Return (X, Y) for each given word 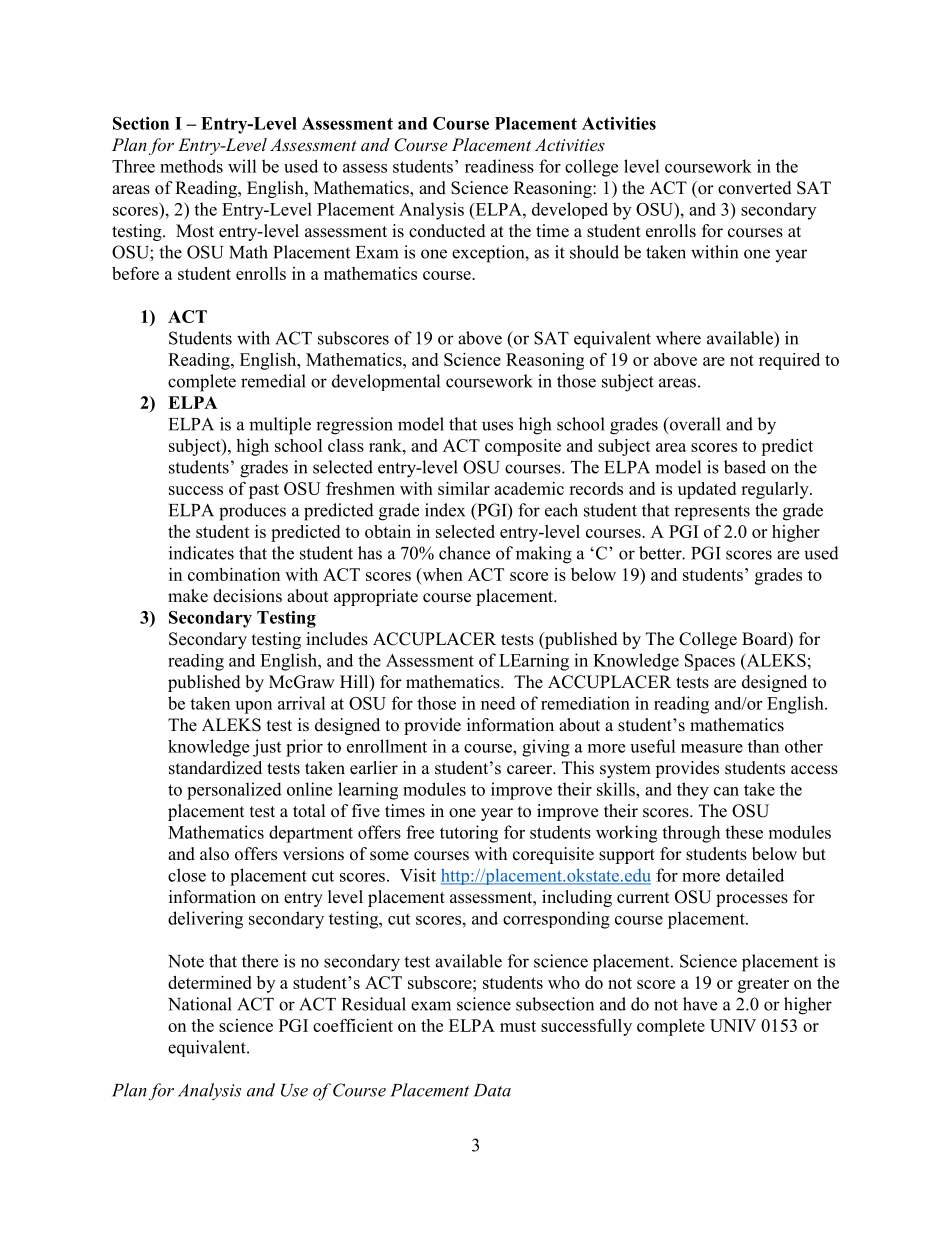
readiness (499, 166)
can (726, 791)
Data (492, 1090)
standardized (215, 768)
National (200, 1004)
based (745, 467)
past (264, 491)
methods (191, 166)
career (531, 770)
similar (464, 488)
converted (755, 188)
